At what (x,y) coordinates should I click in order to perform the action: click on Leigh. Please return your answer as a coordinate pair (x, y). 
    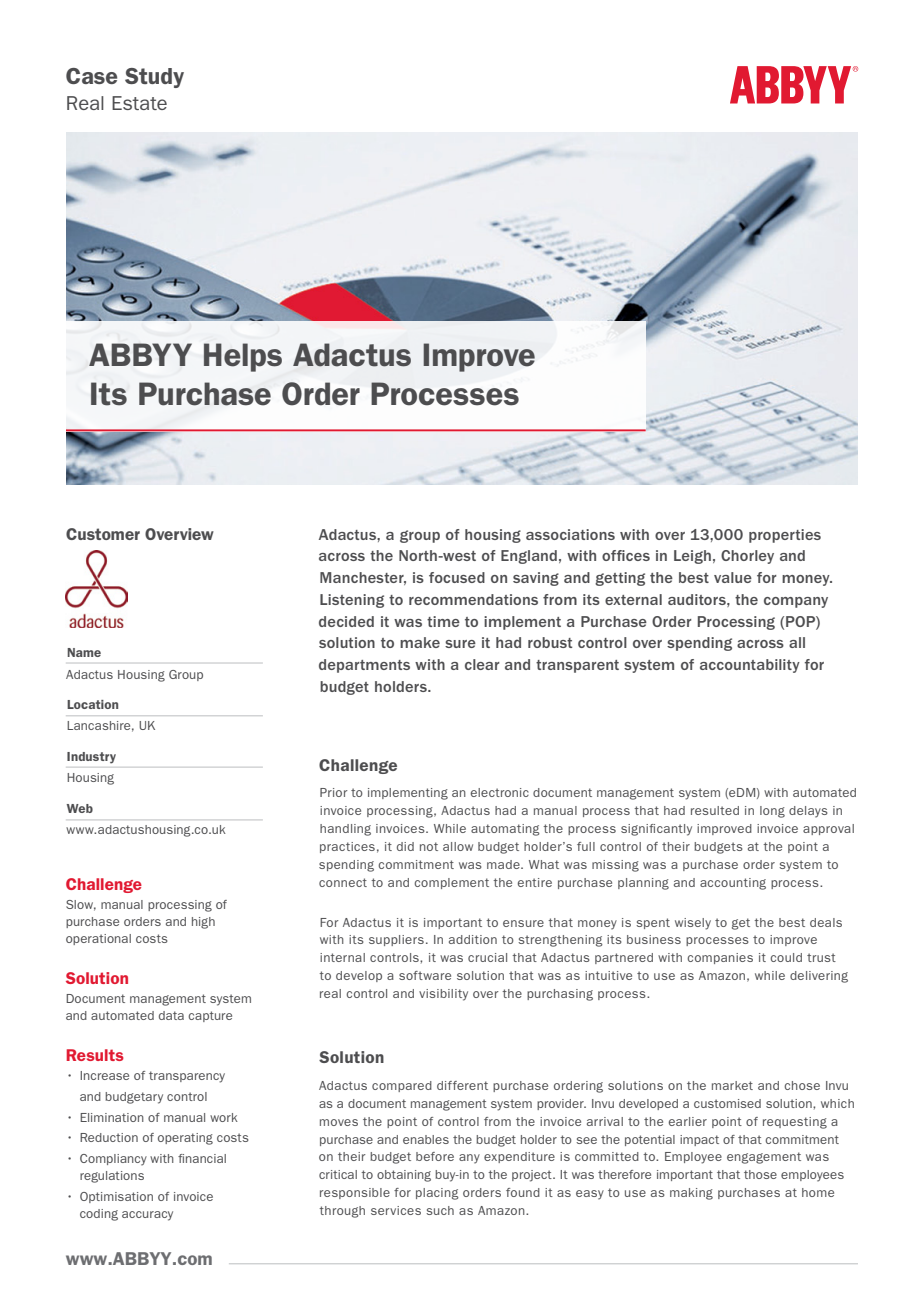
    Looking at the image, I should click on (692, 557).
